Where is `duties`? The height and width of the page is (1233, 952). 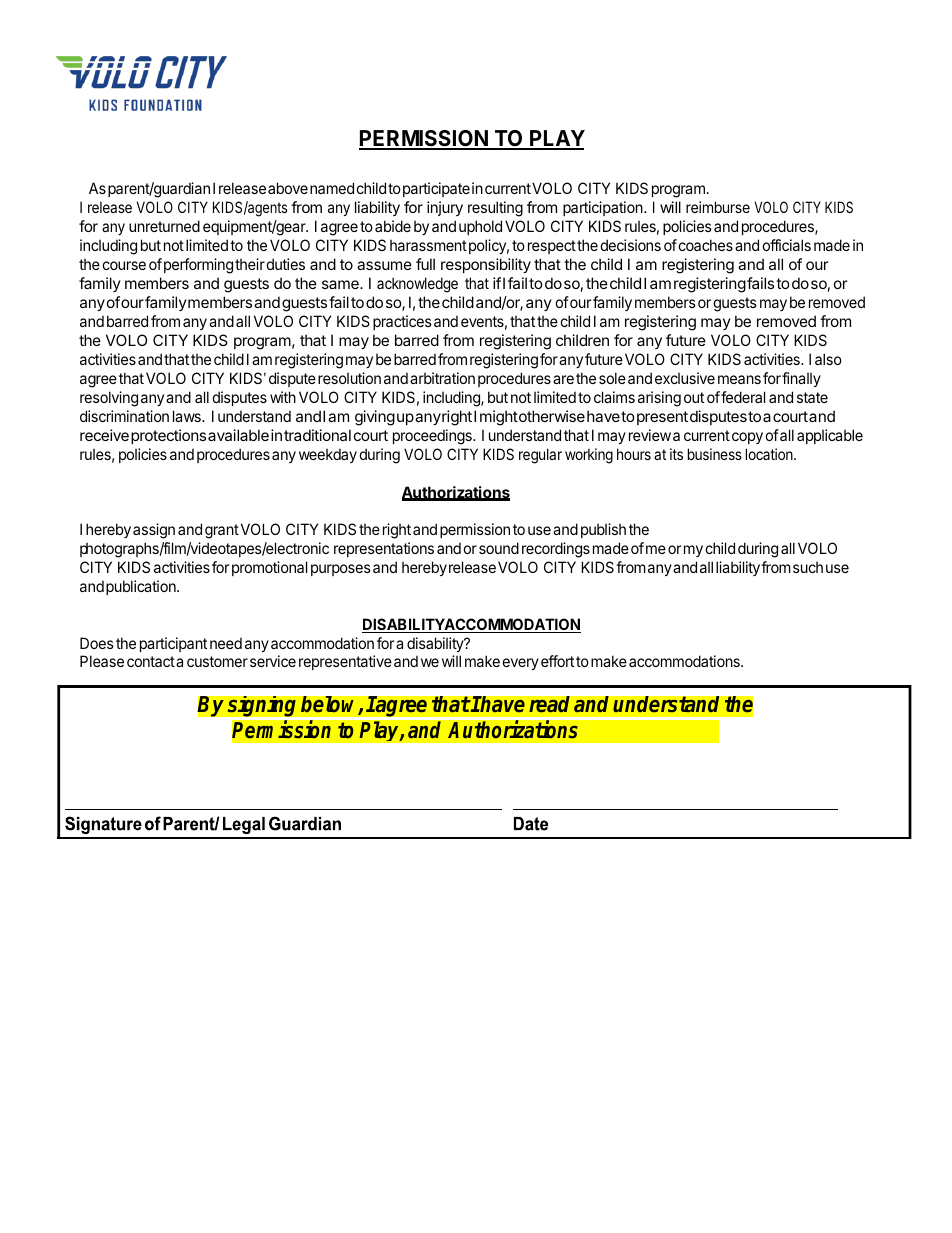
duties is located at coordinates (284, 264).
